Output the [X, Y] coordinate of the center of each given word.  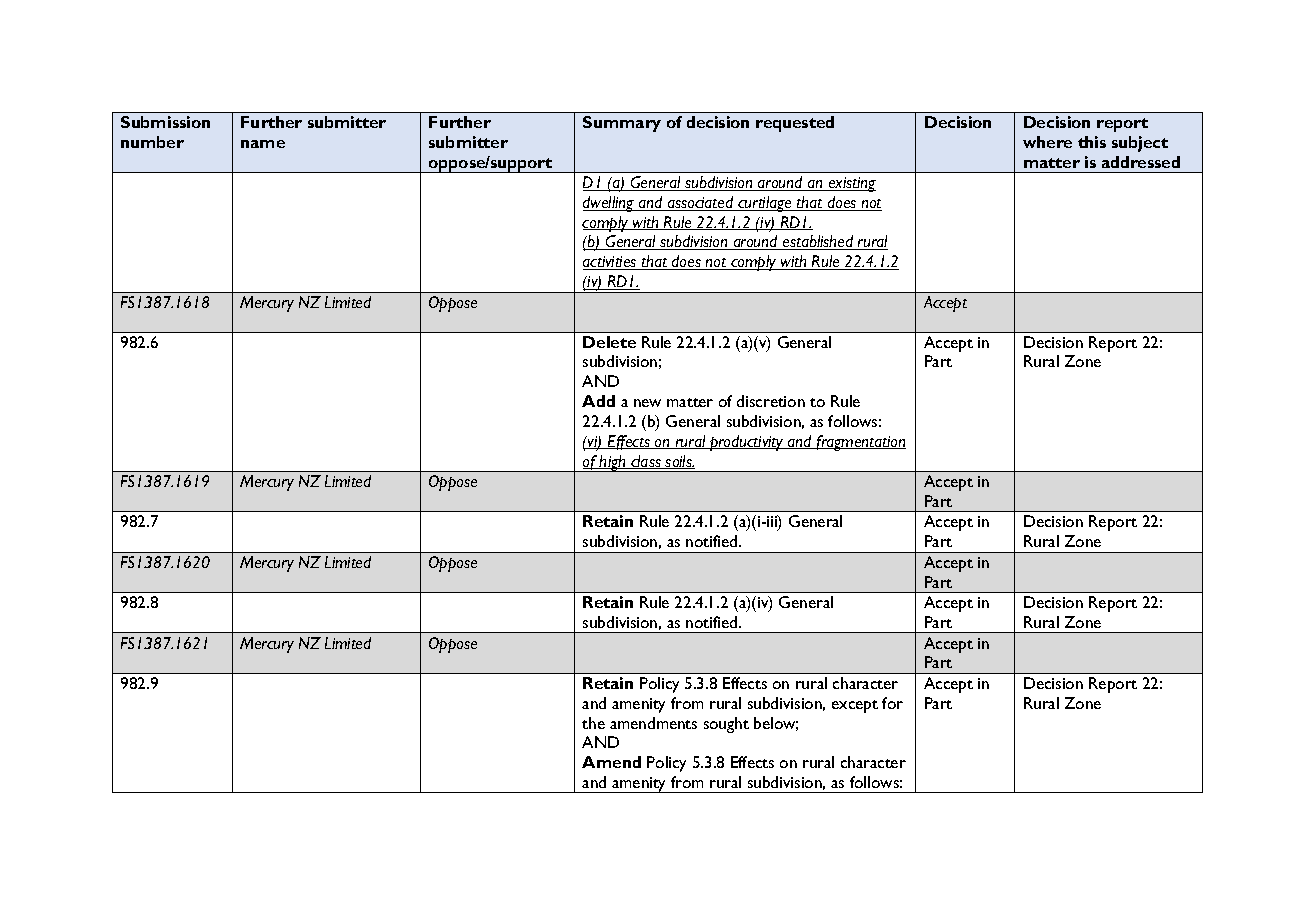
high [613, 463]
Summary [622, 124]
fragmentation [860, 443]
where [1047, 142]
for [892, 703]
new [647, 403]
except [855, 706]
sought [726, 725]
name [263, 144]
